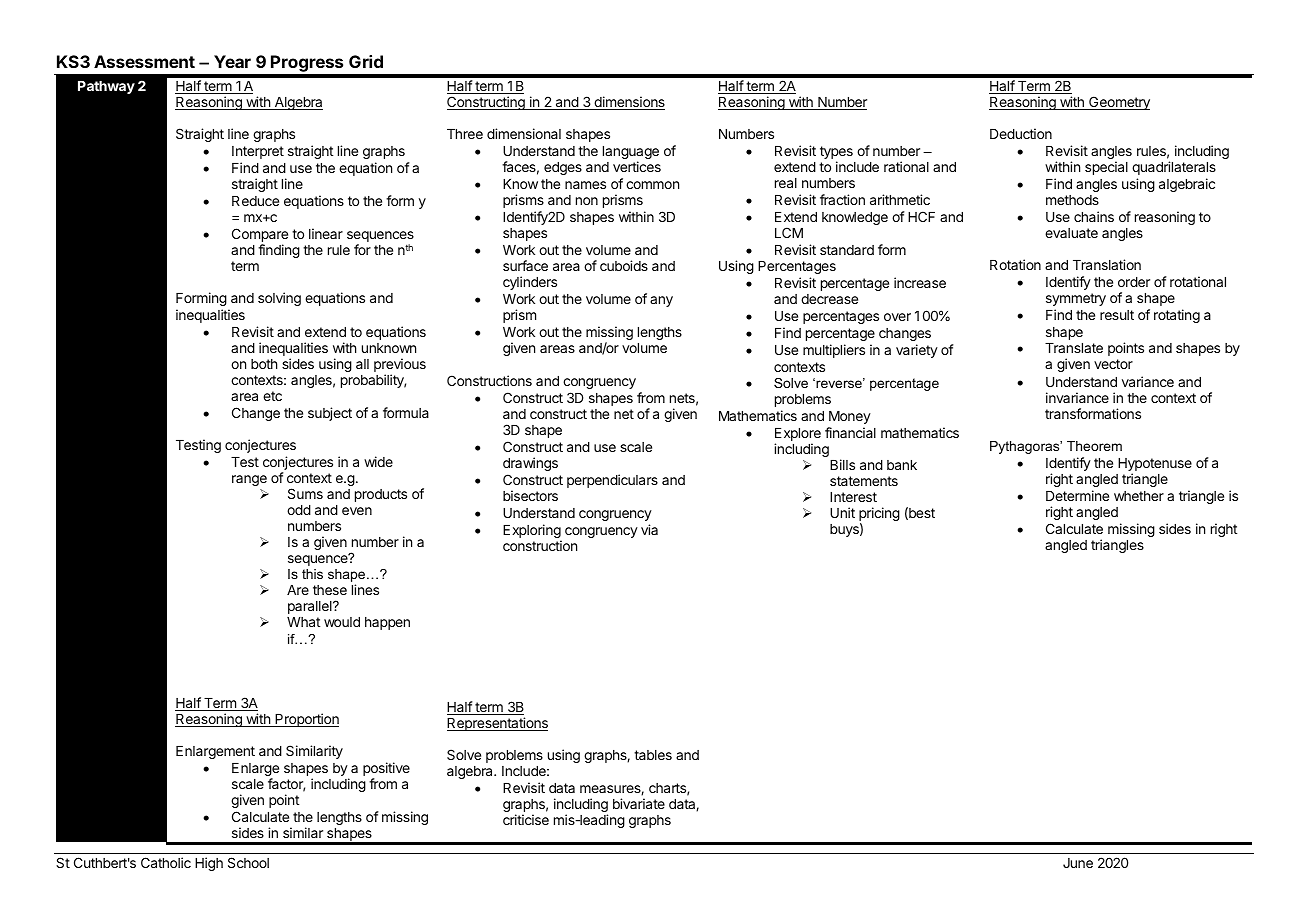 The width and height of the screenshot is (1308, 924). What do you see at coordinates (248, 862) in the screenshot?
I see `School` at bounding box center [248, 862].
